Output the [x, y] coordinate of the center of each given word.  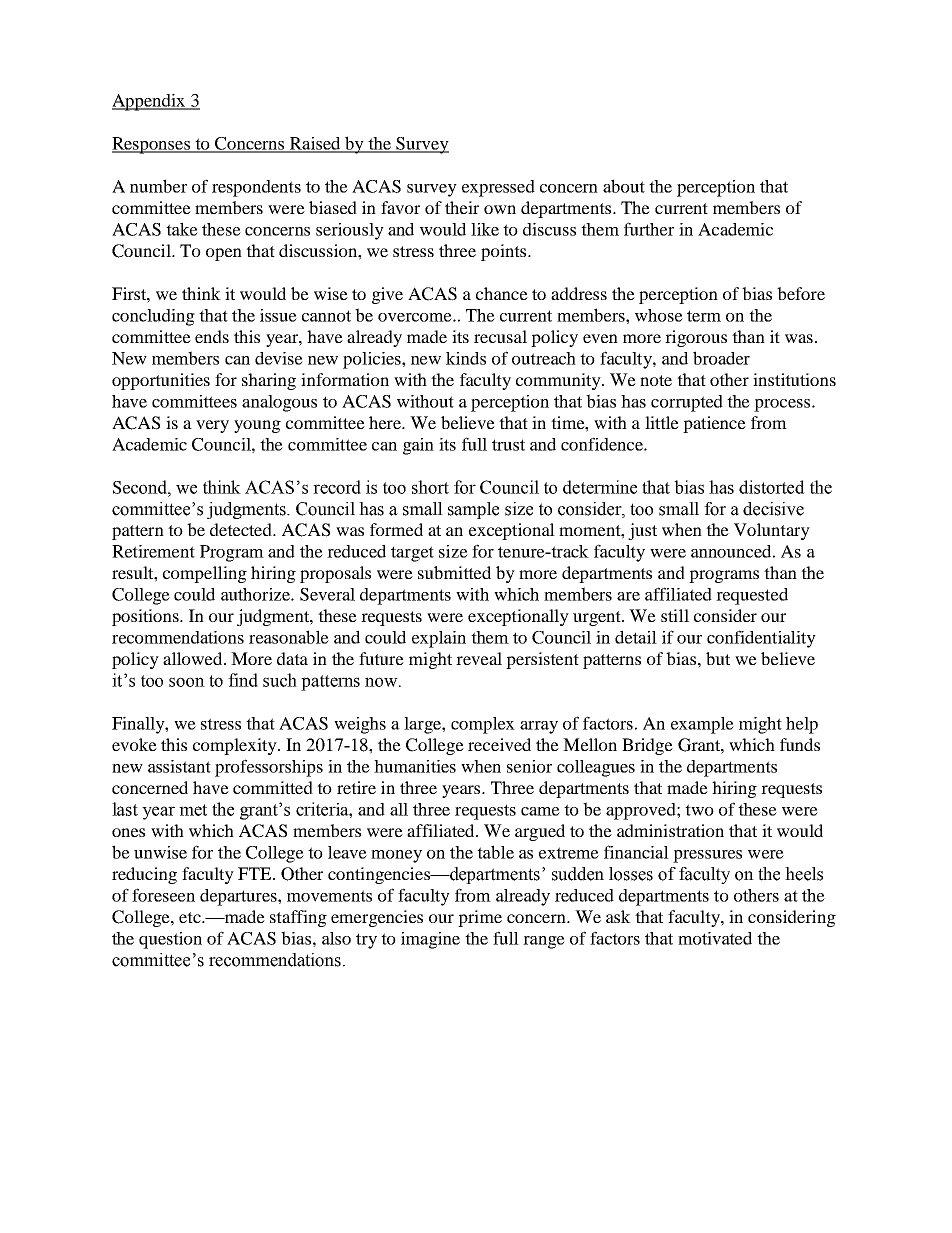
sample [473, 510]
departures [239, 897]
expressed [498, 188]
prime [480, 918]
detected [242, 529]
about [624, 186]
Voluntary [772, 531]
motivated [715, 938]
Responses [152, 145]
